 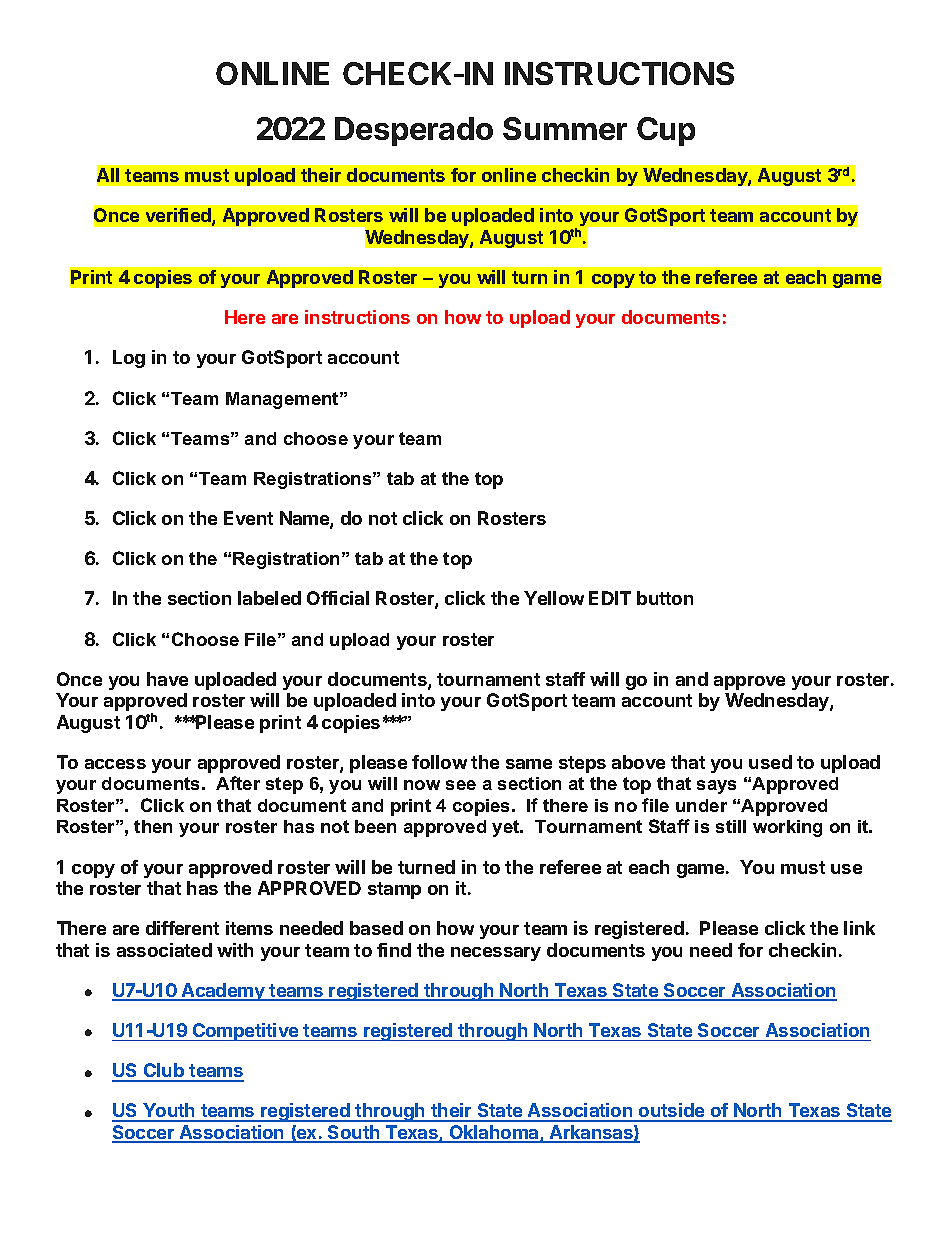 I want to click on EDIT, so click(x=610, y=598).
